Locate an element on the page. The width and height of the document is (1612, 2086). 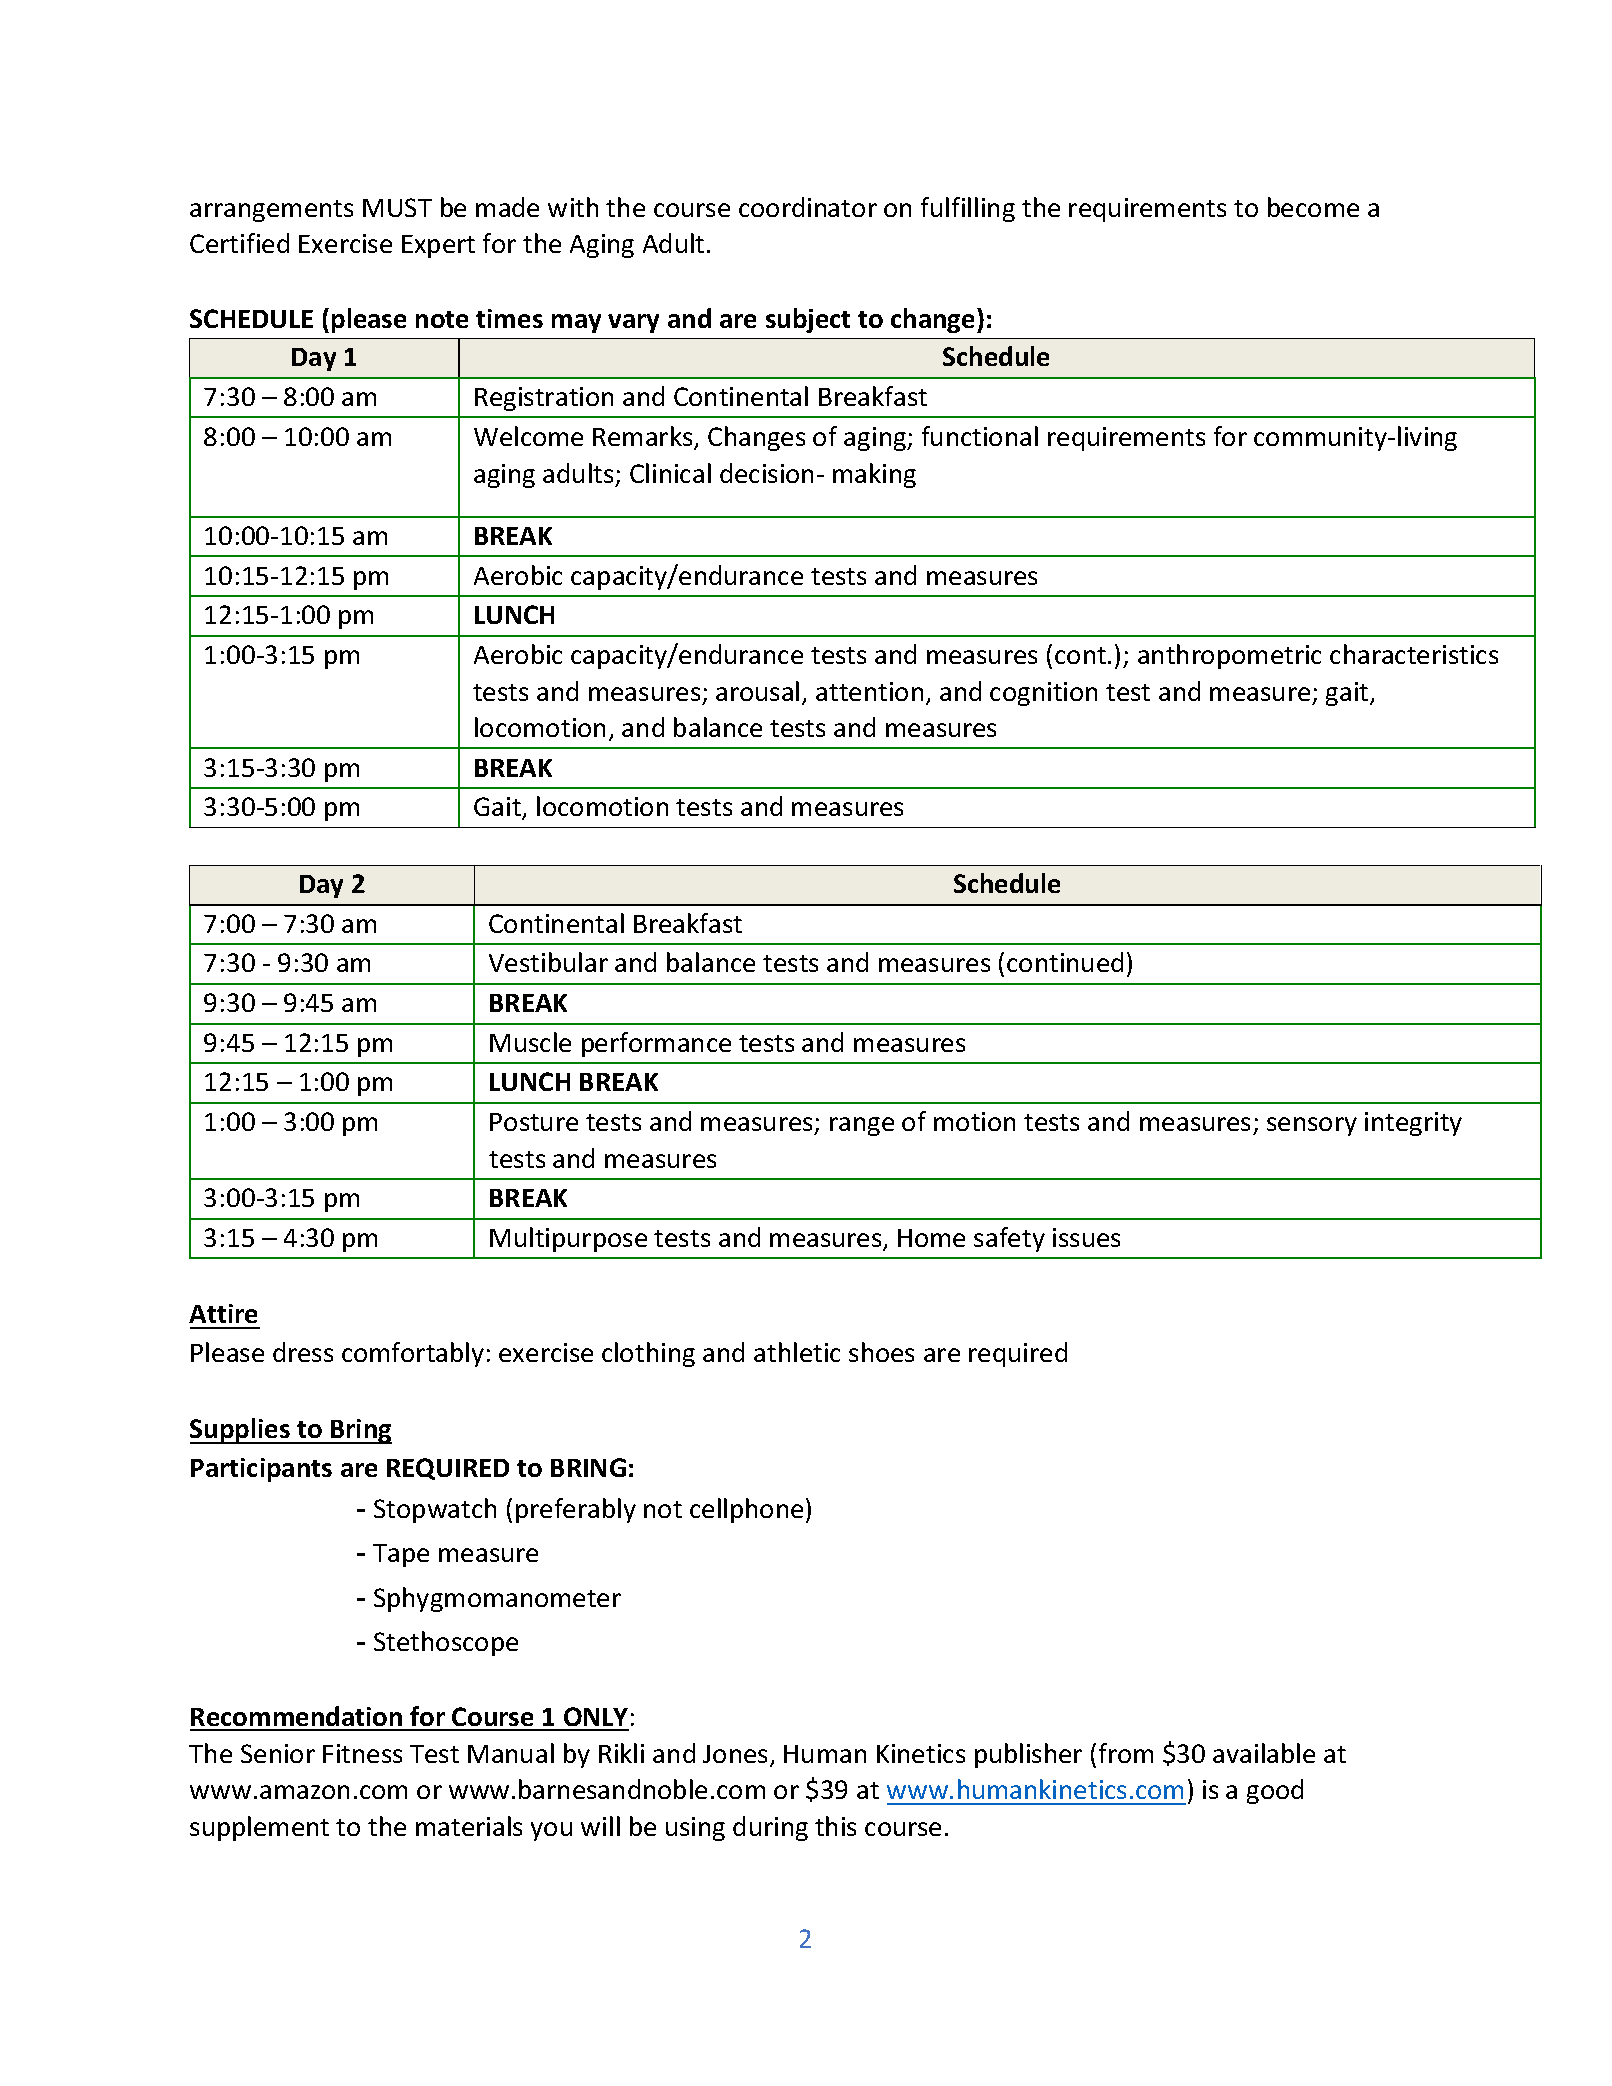
become is located at coordinates (1313, 207).
